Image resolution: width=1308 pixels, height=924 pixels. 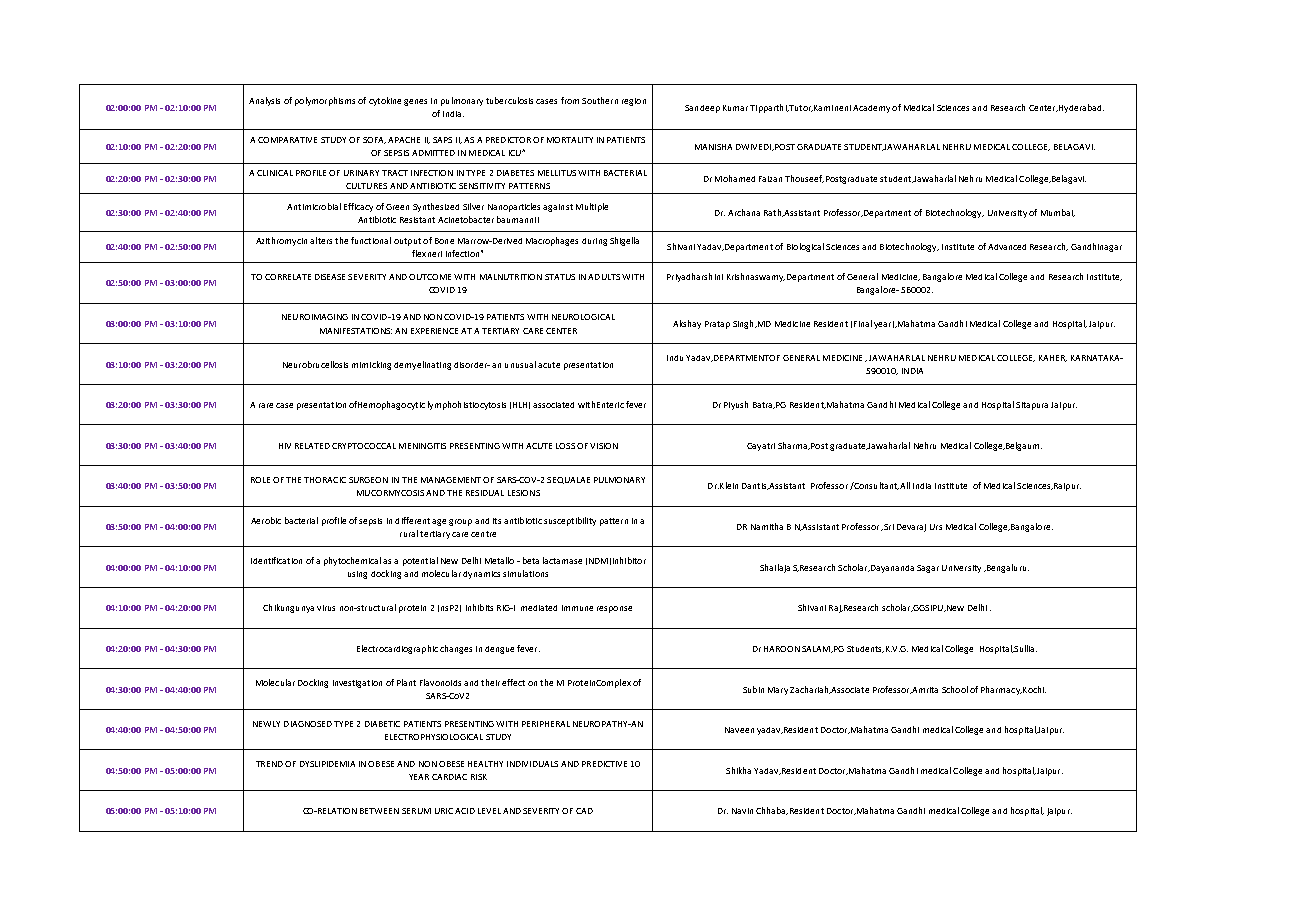 I want to click on SOFA, so click(x=374, y=140).
